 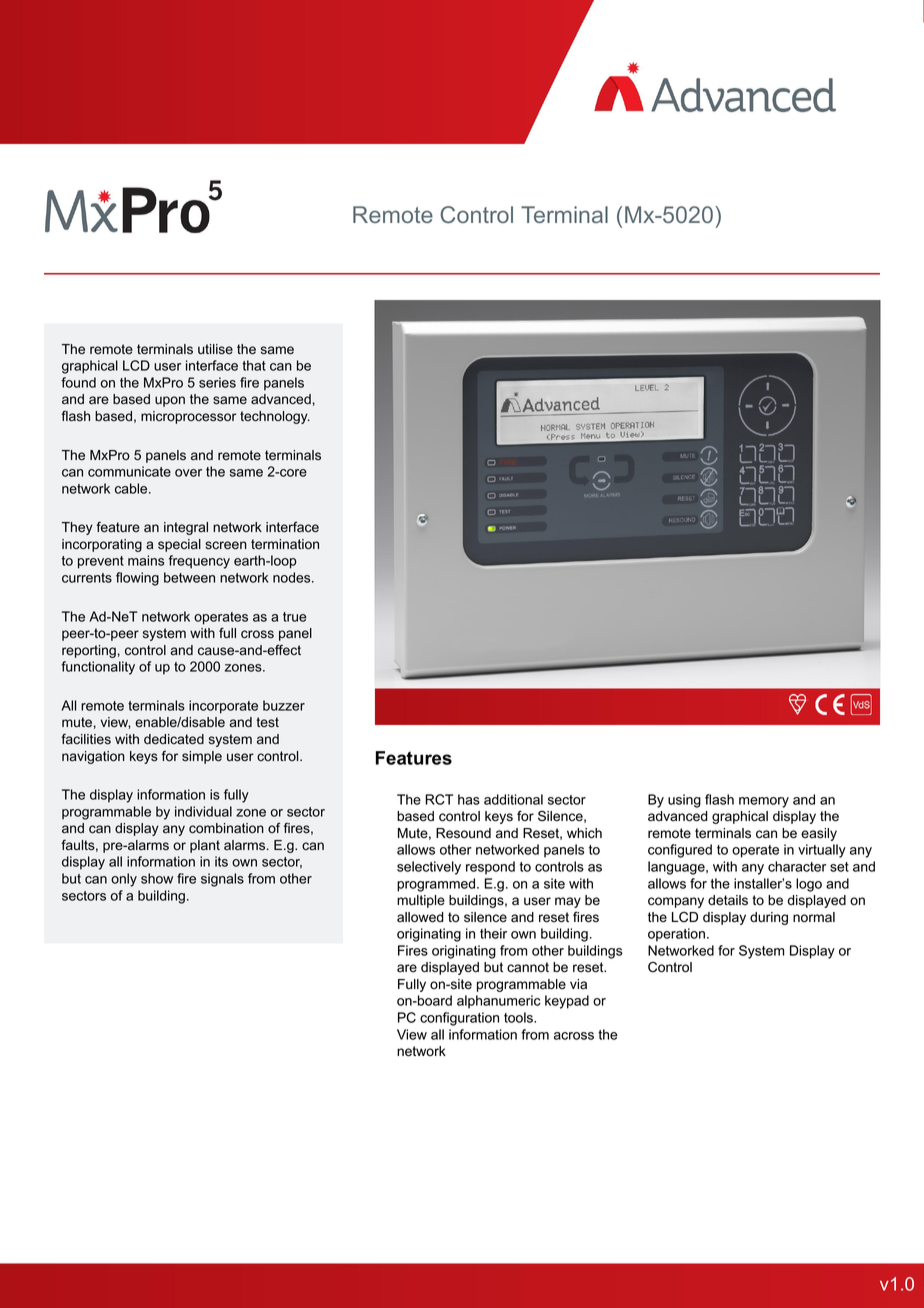 I want to click on only, so click(x=124, y=880).
